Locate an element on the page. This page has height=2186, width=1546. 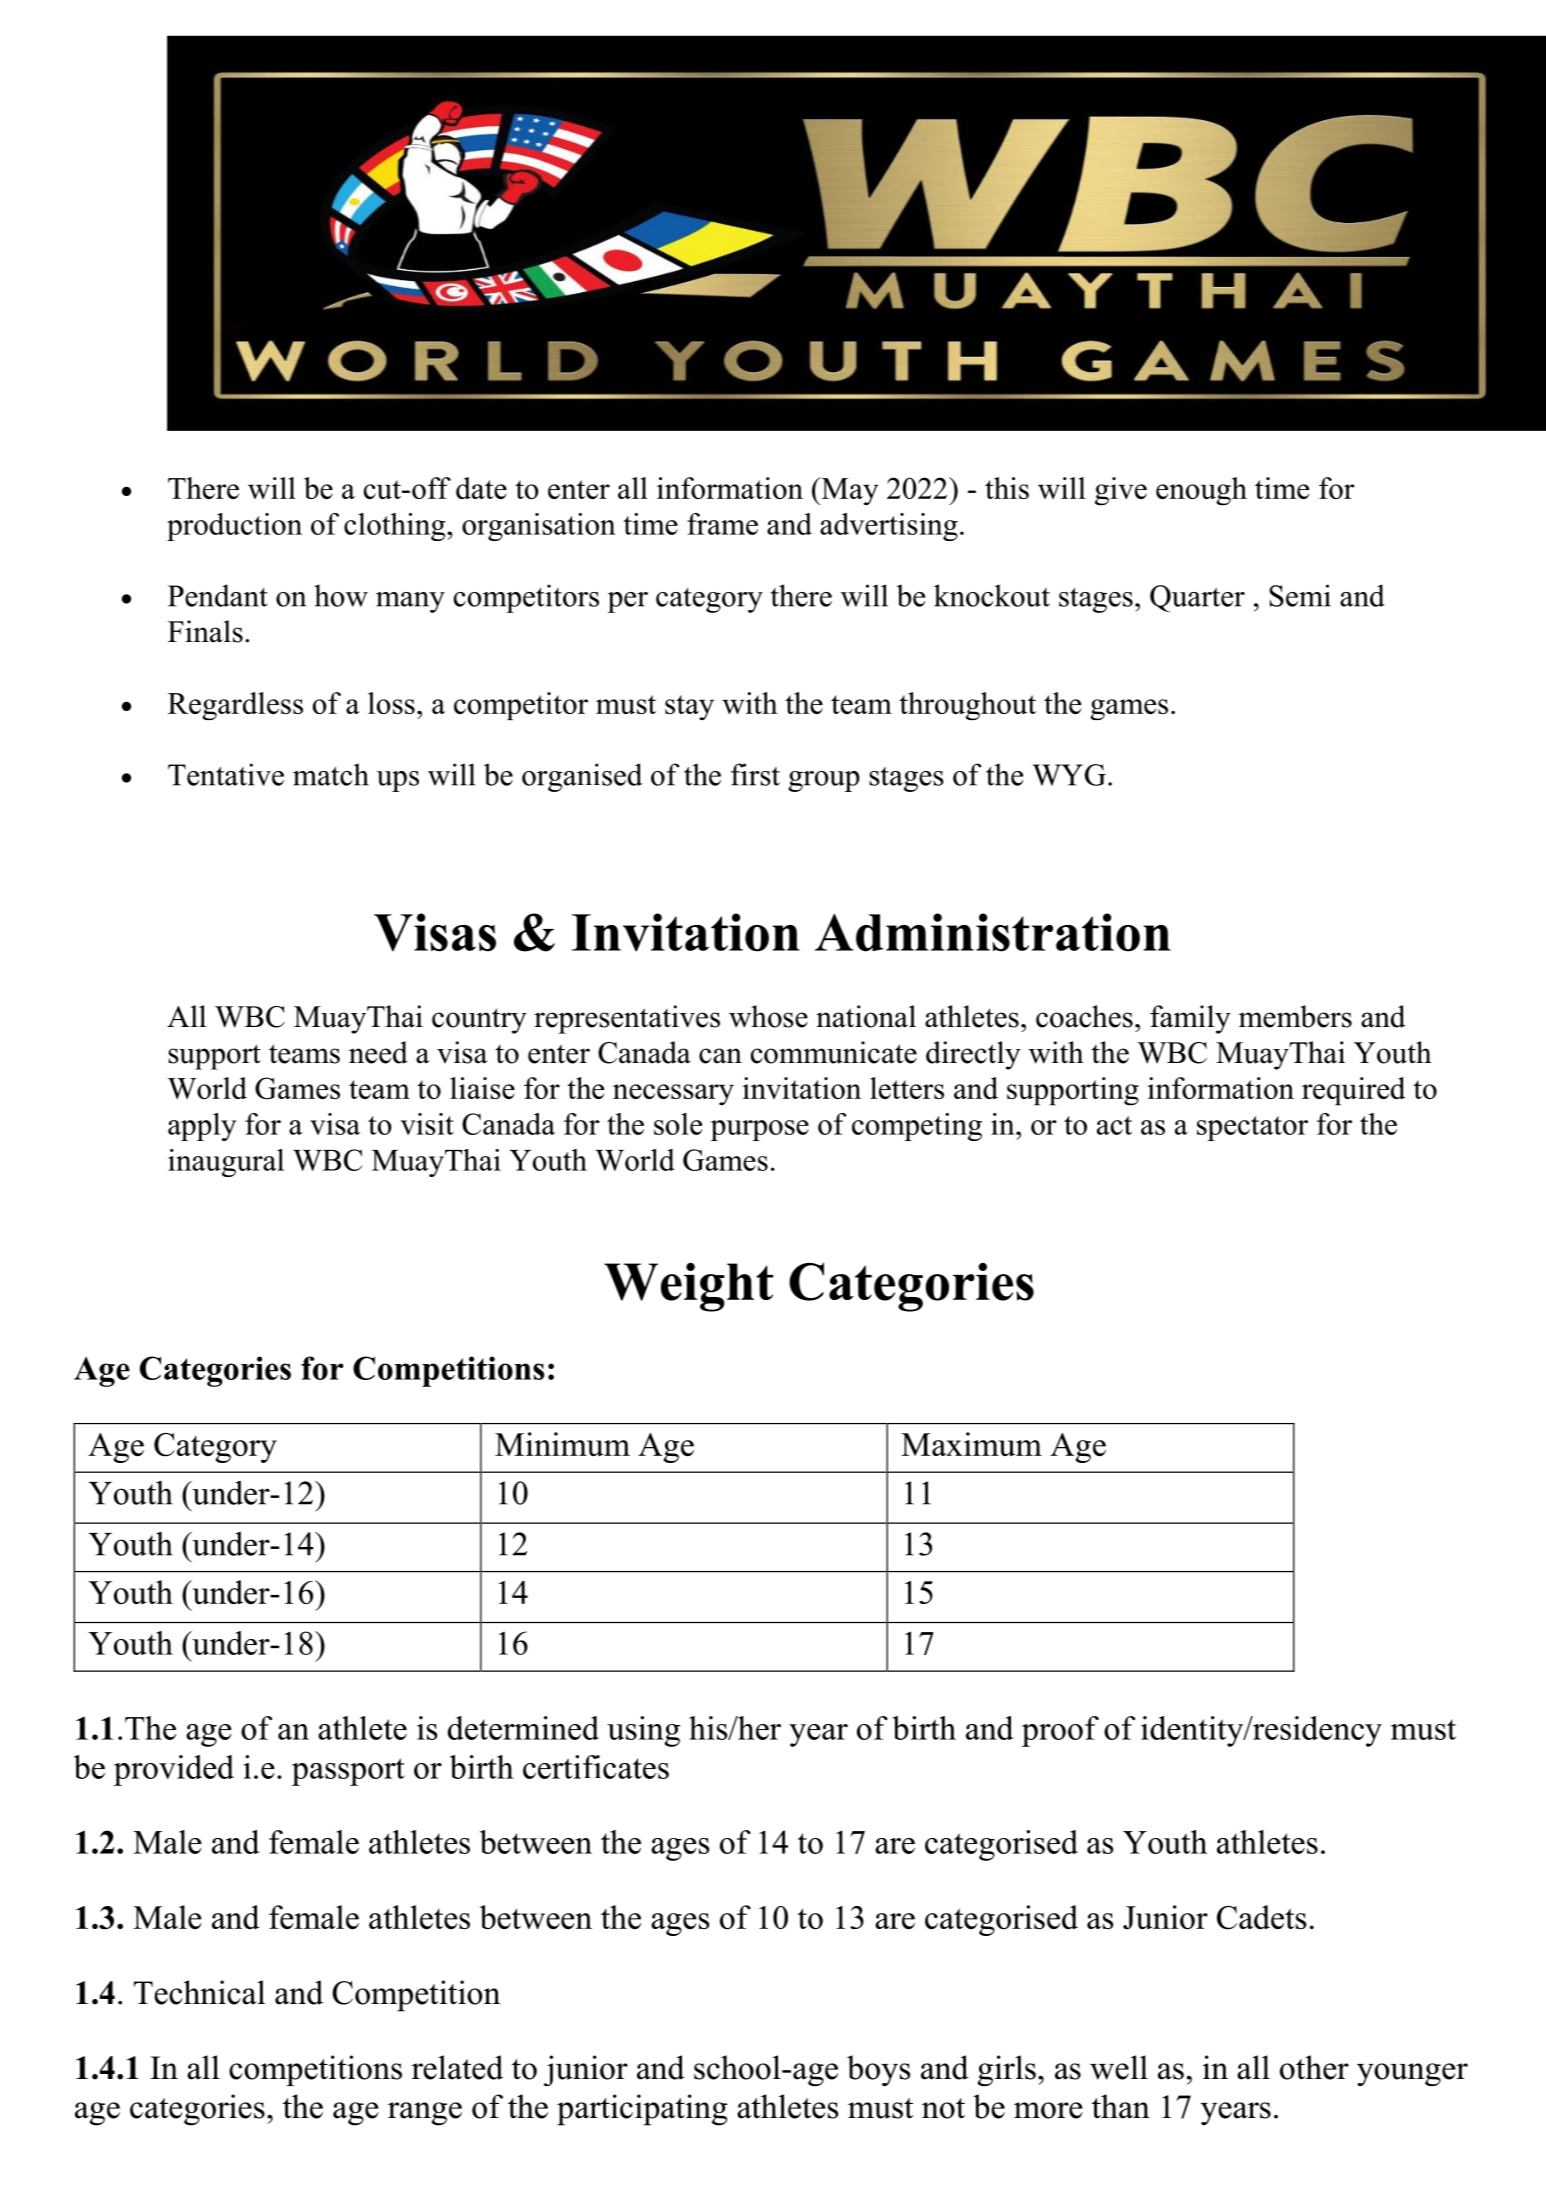
frame is located at coordinates (722, 524).
